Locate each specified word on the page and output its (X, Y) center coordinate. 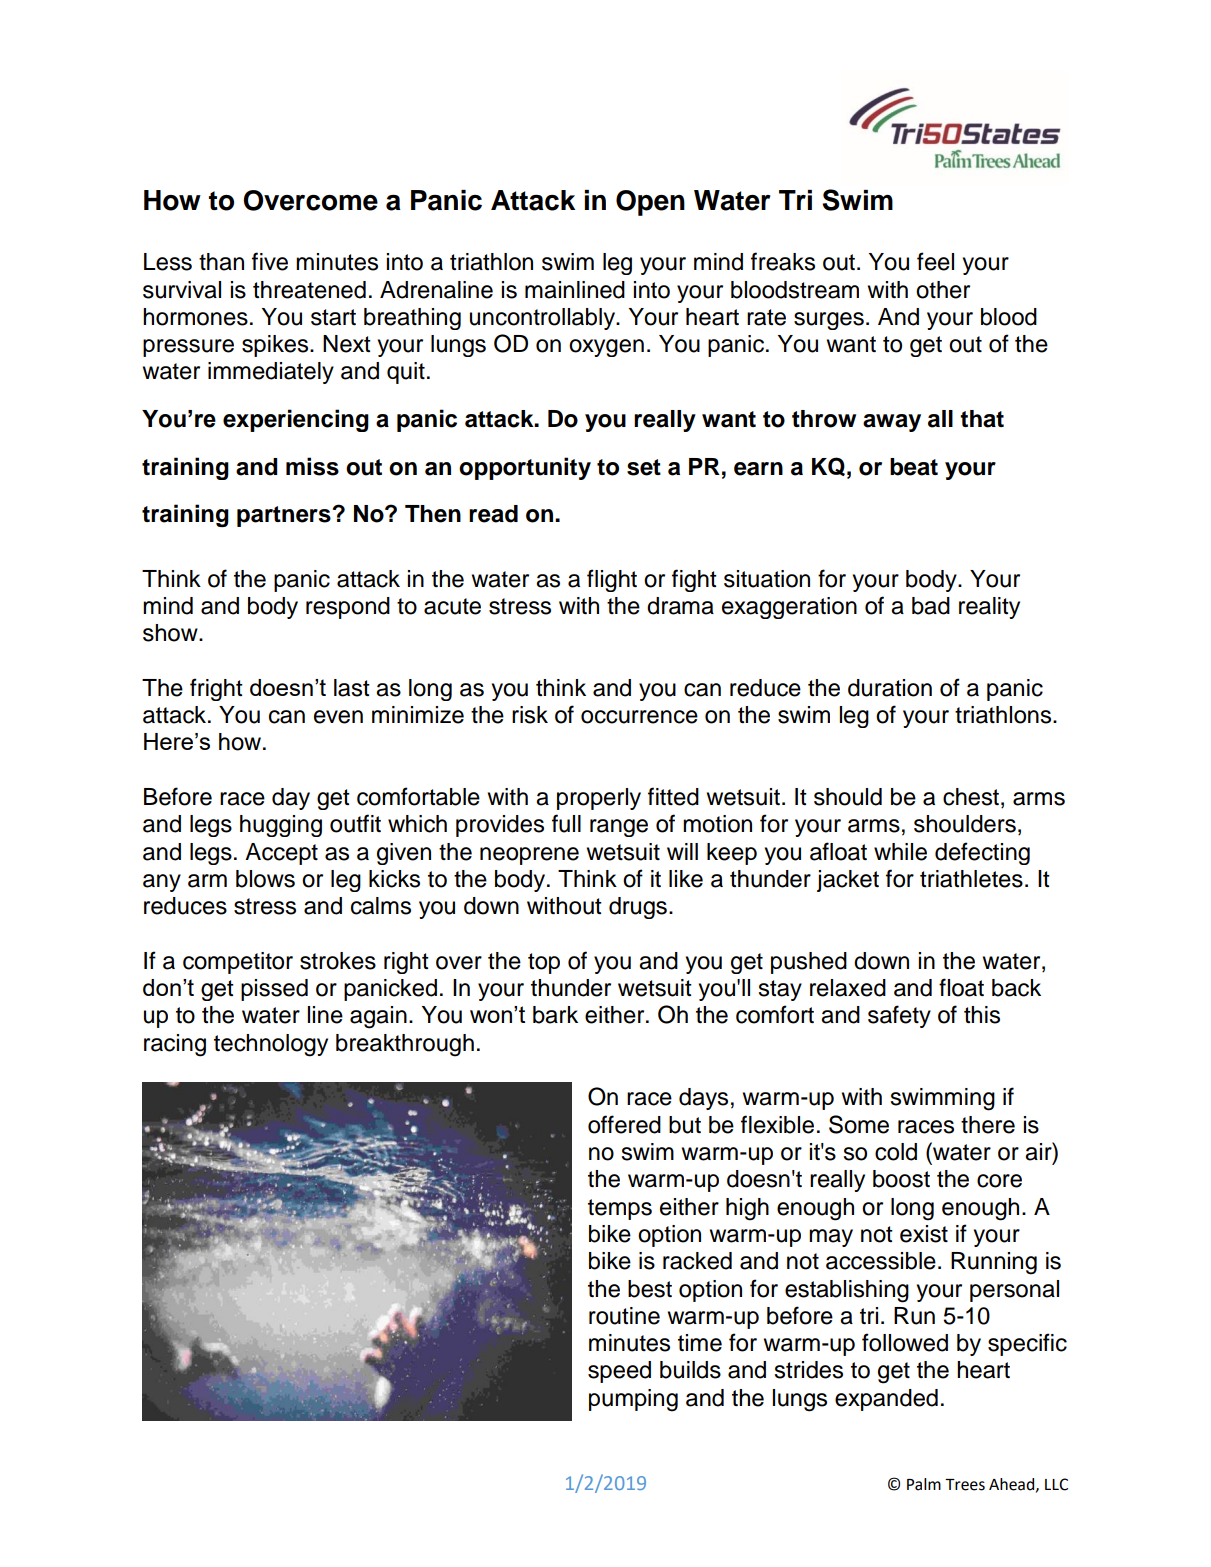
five (270, 261)
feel (935, 261)
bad (931, 606)
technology (271, 1045)
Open (650, 203)
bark (555, 1015)
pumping (633, 1400)
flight (612, 580)
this (982, 1015)
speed (619, 1372)
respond (348, 608)
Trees (965, 1485)
